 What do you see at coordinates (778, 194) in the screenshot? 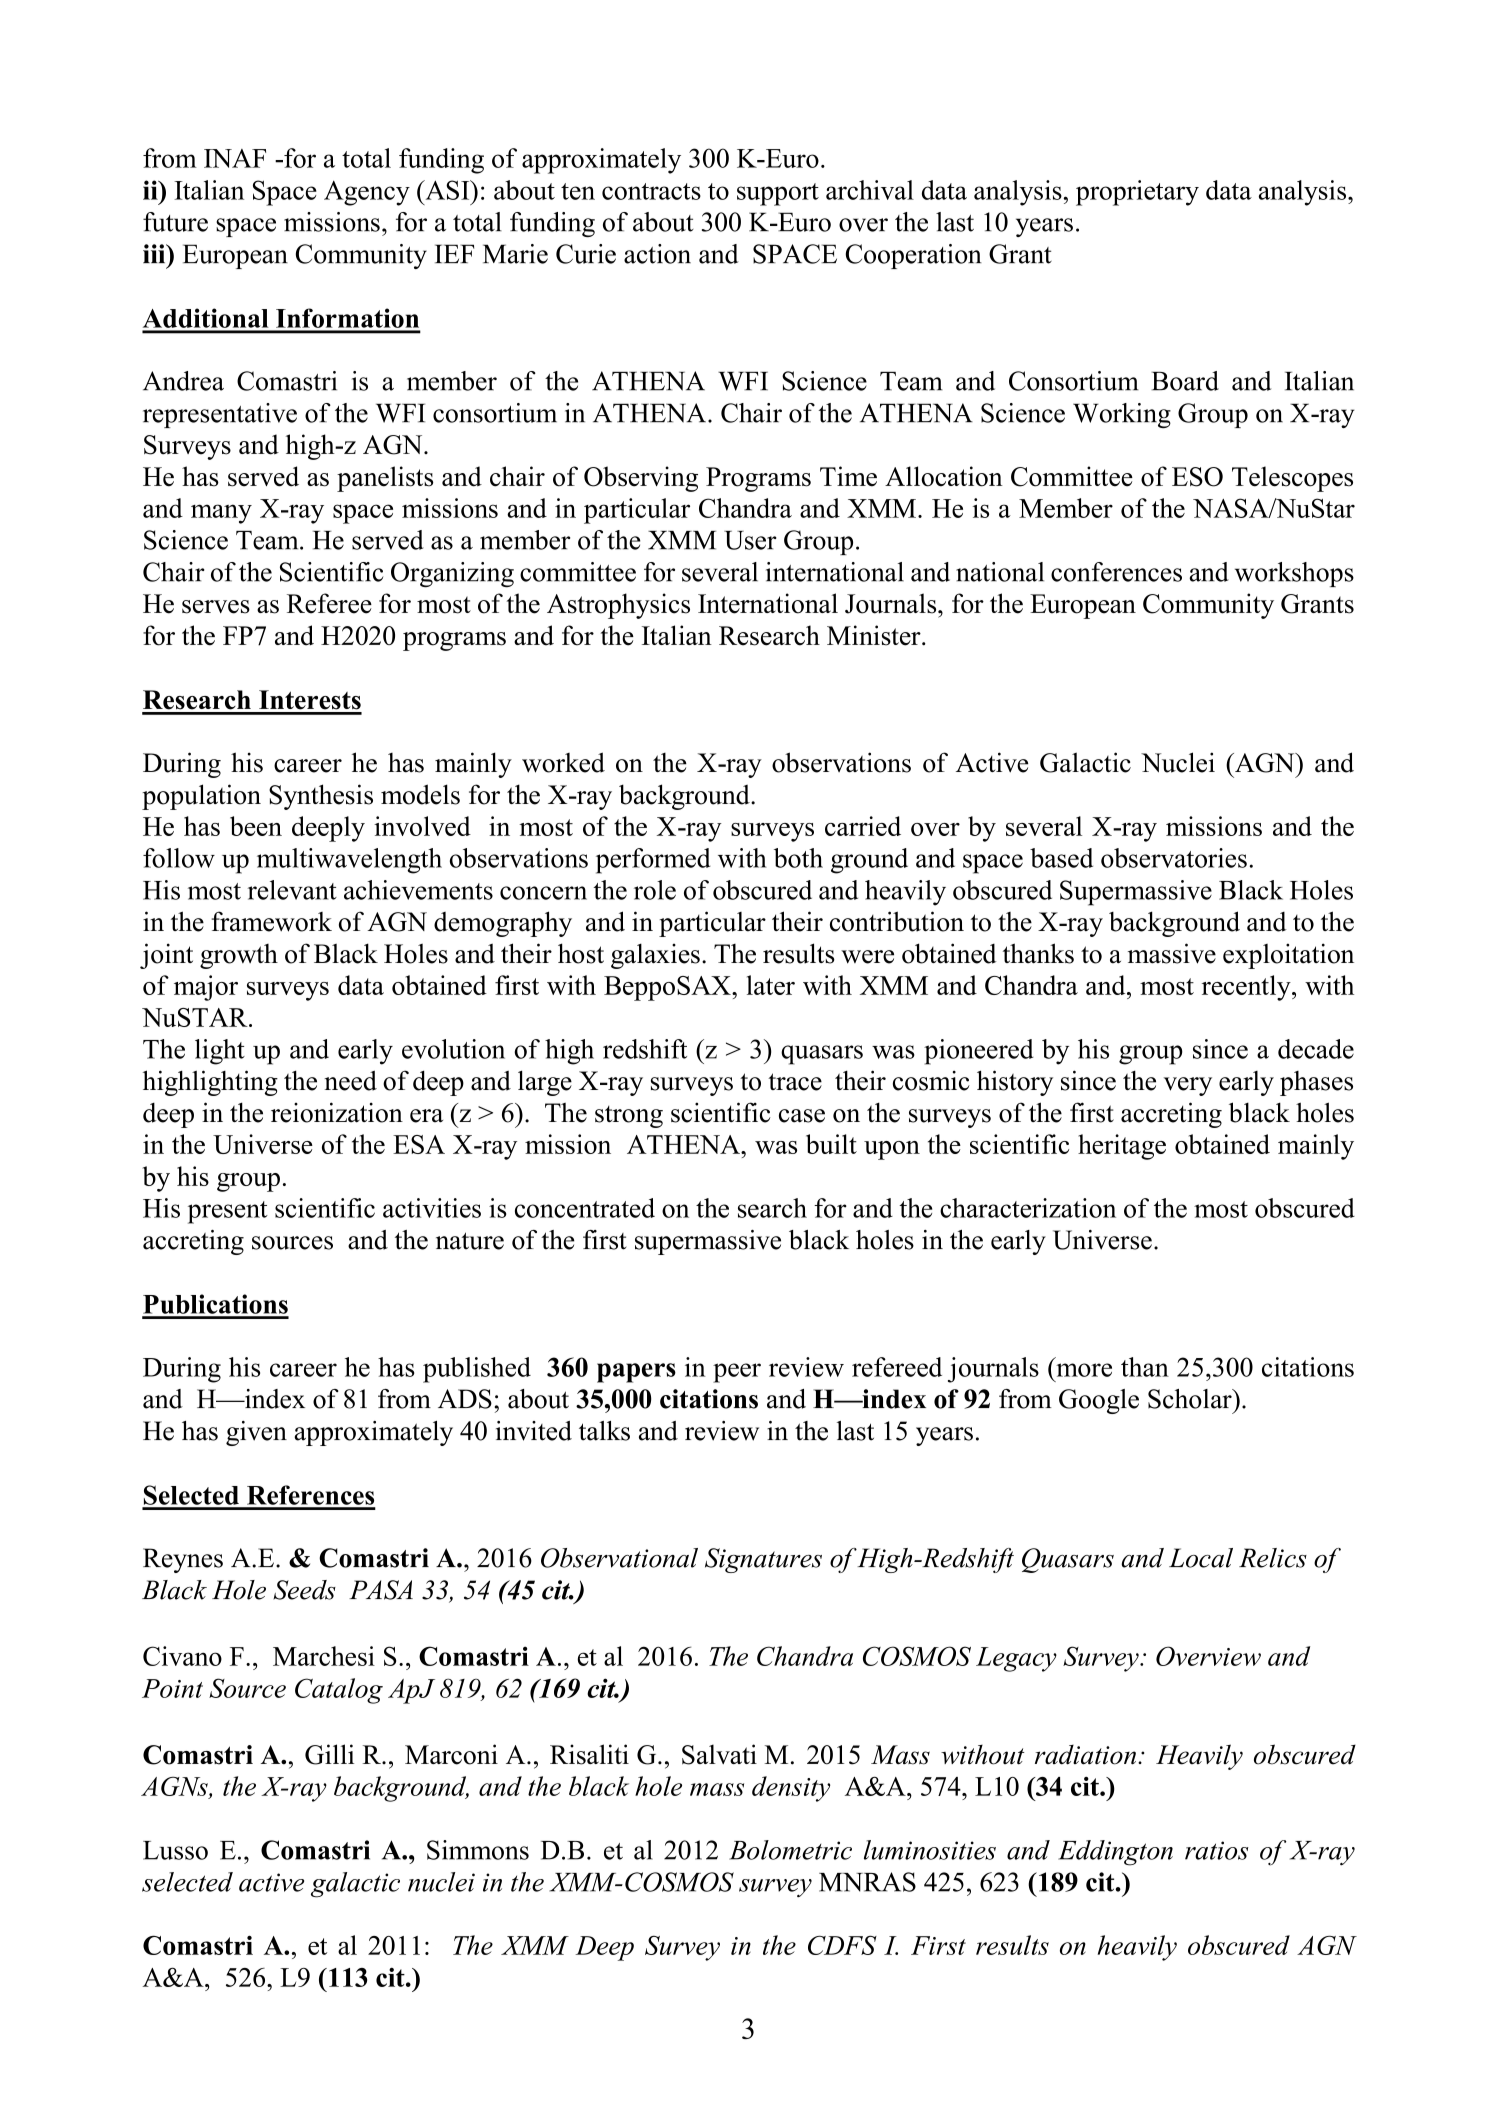
I see `support` at bounding box center [778, 194].
